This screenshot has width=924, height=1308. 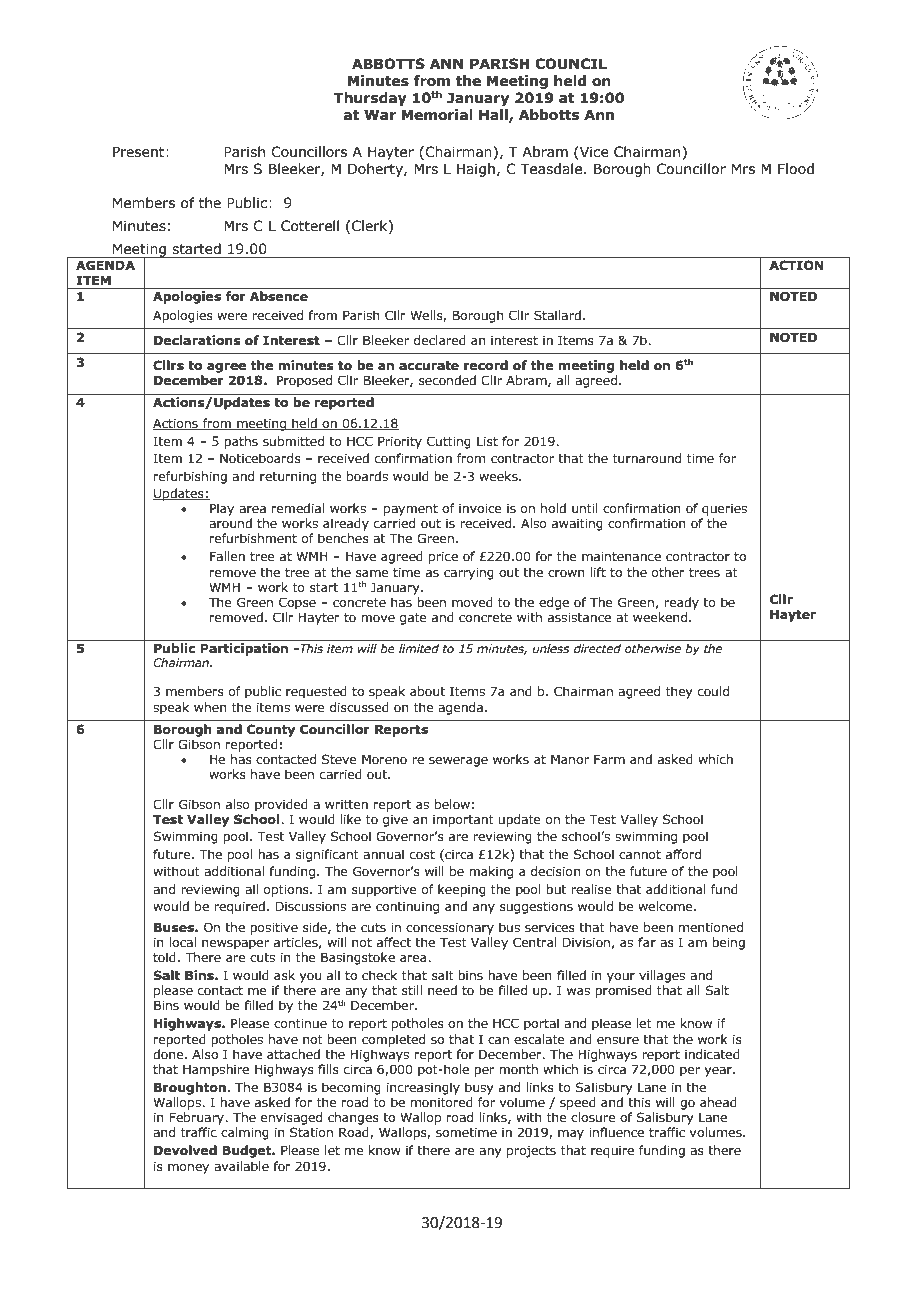 I want to click on limited, so click(x=419, y=648).
